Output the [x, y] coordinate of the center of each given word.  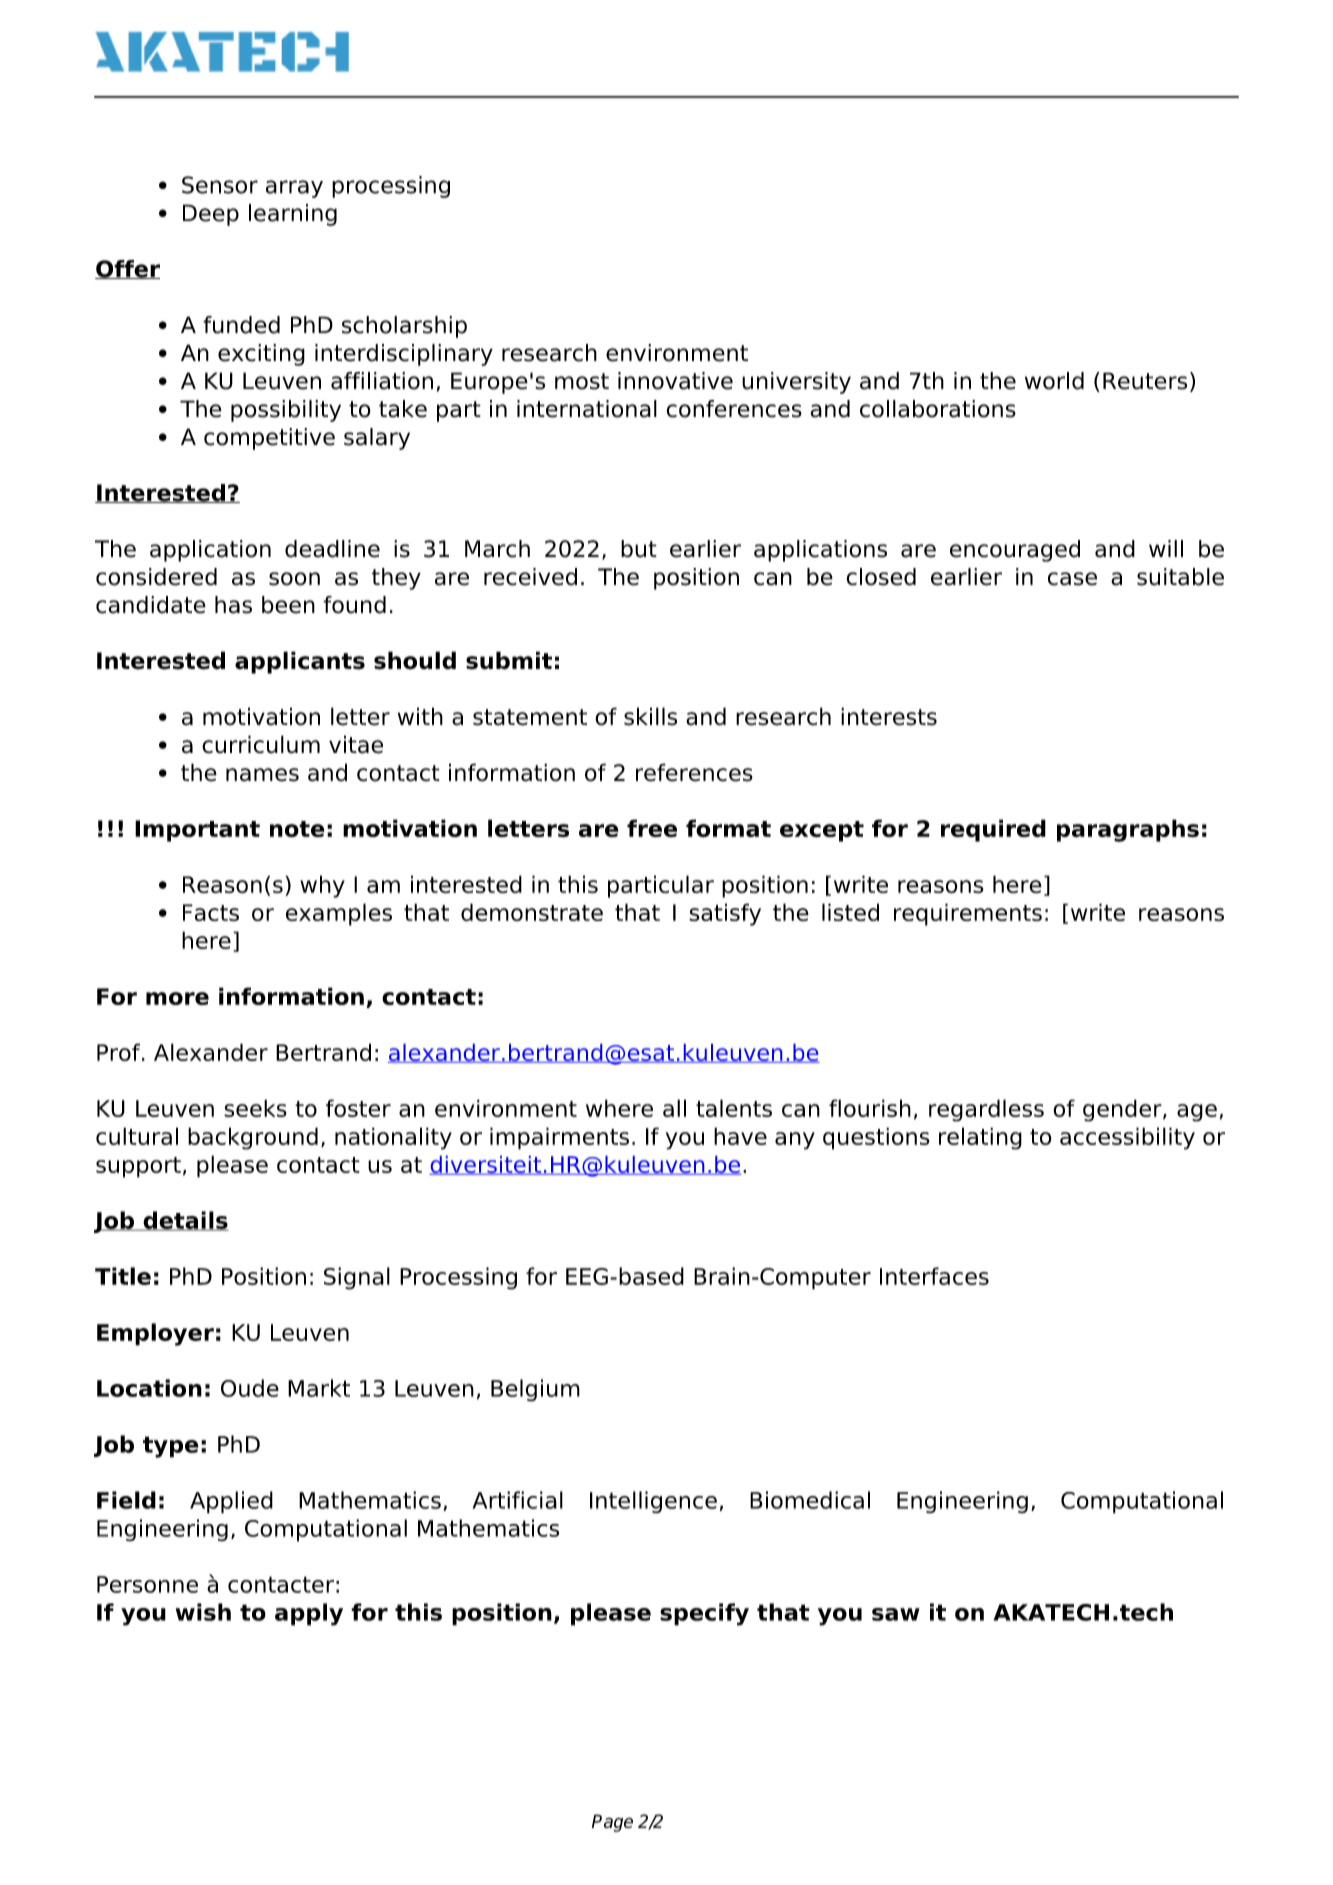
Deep [211, 215]
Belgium [535, 1390]
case [1072, 579]
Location [149, 1388]
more [177, 998]
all [674, 1108]
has [233, 605]
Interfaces [934, 1276]
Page [612, 1823]
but [639, 549]
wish [203, 1612]
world [1054, 381]
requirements [968, 914]
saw [896, 1614]
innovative [675, 381]
